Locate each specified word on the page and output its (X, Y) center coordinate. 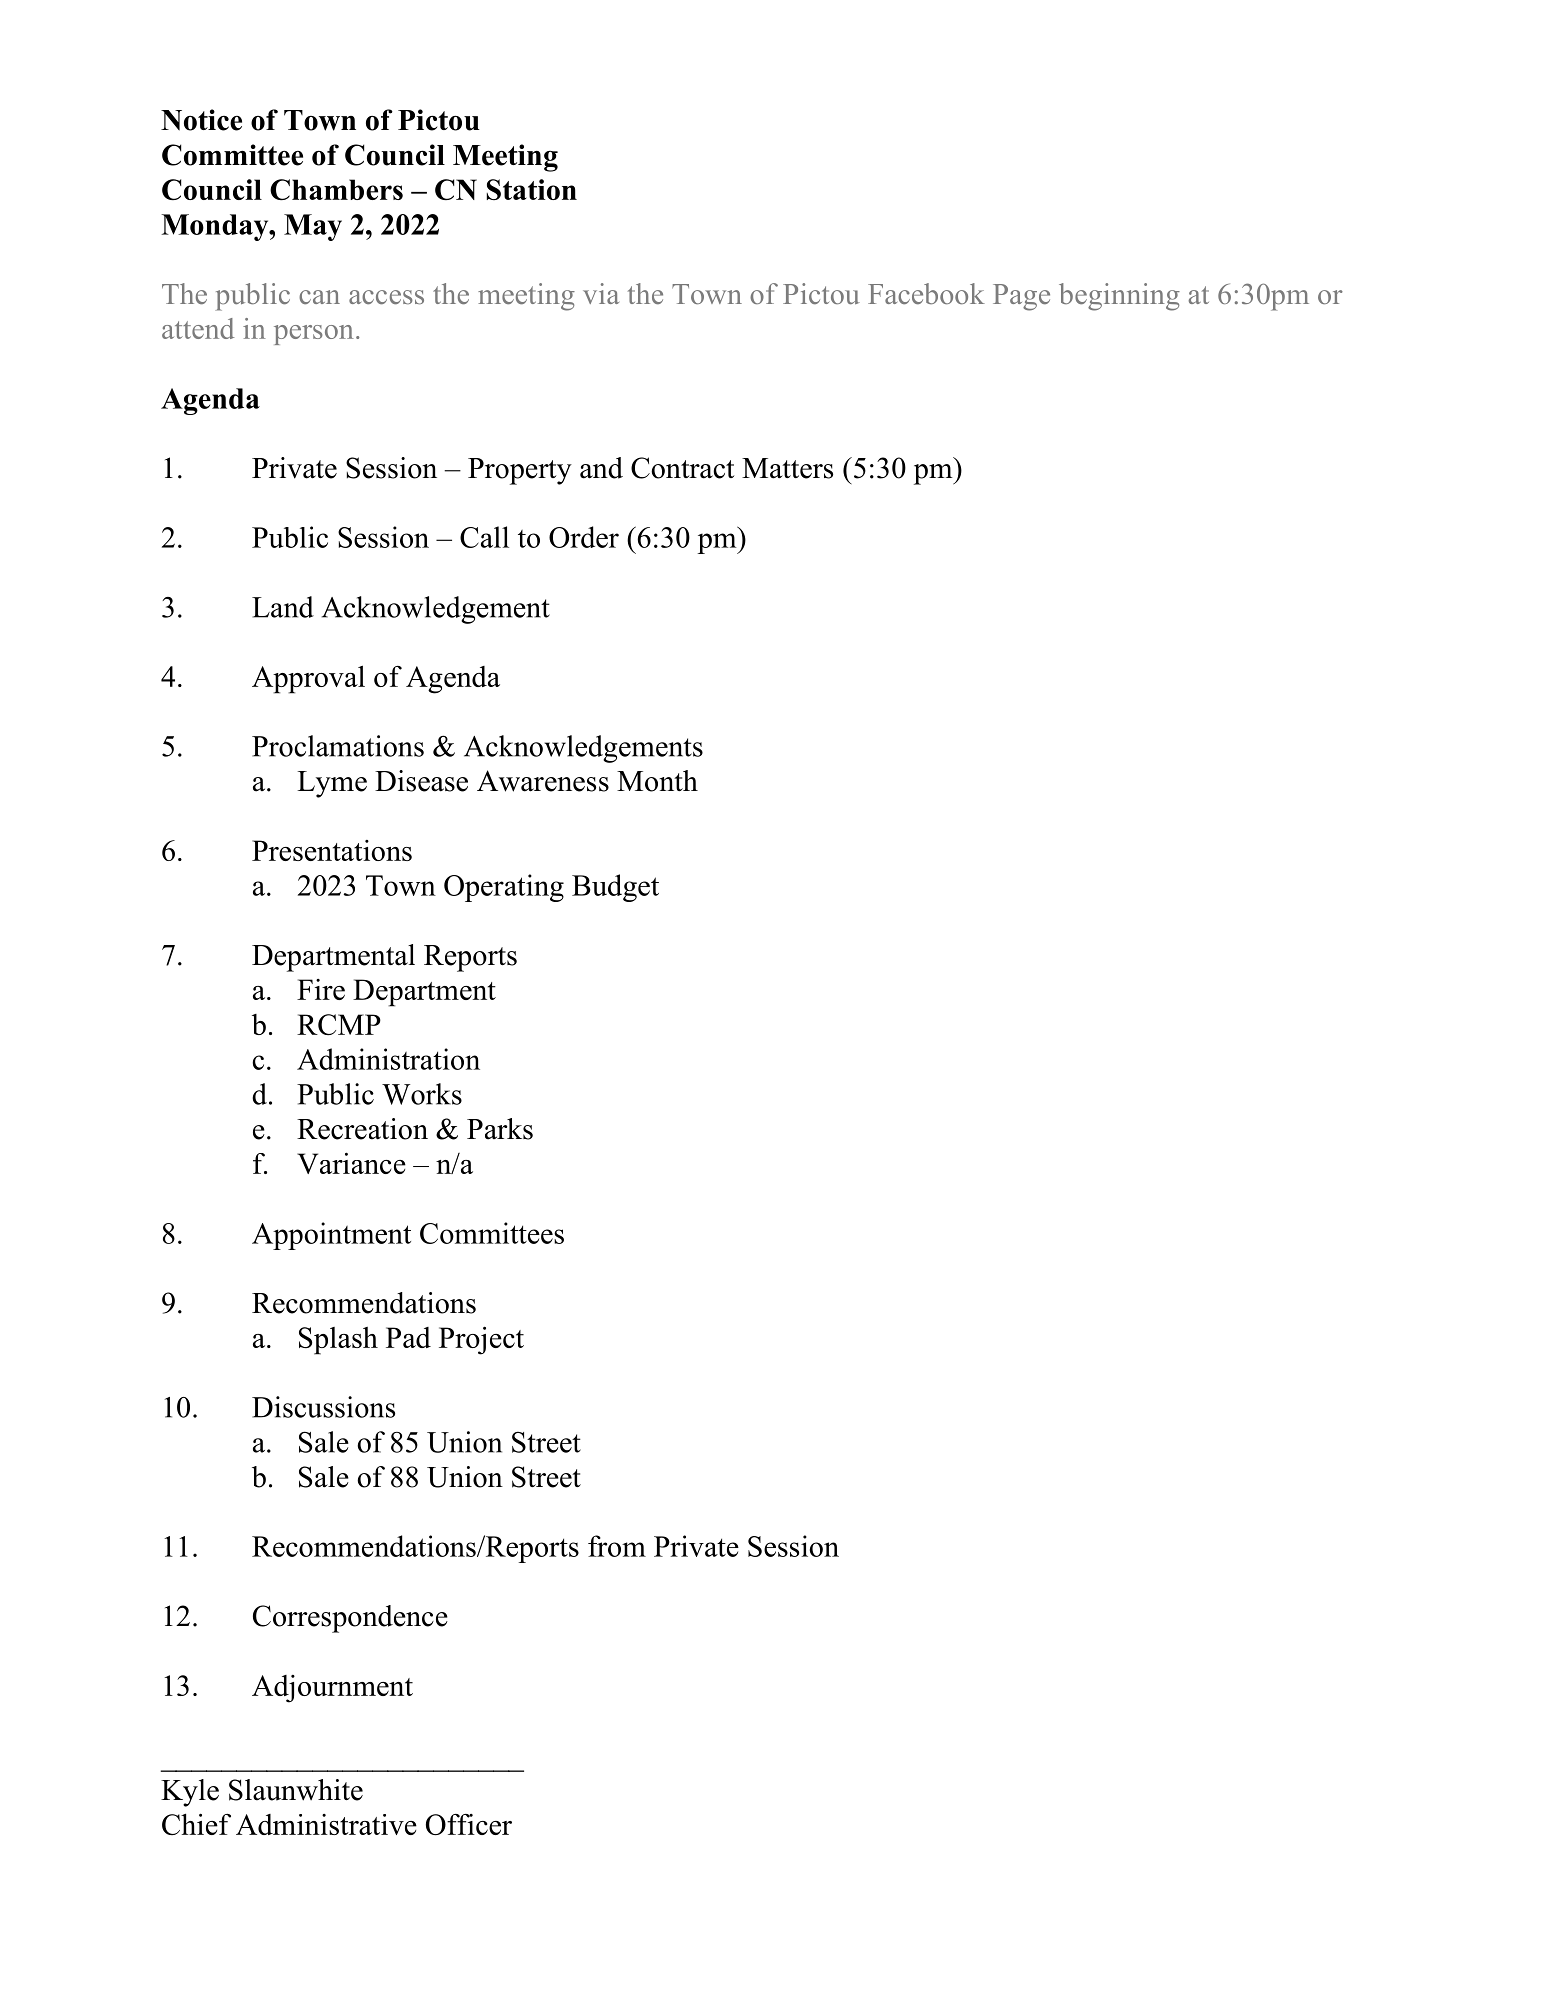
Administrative (326, 1824)
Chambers (336, 189)
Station (532, 189)
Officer (469, 1824)
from (617, 1546)
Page (1021, 297)
